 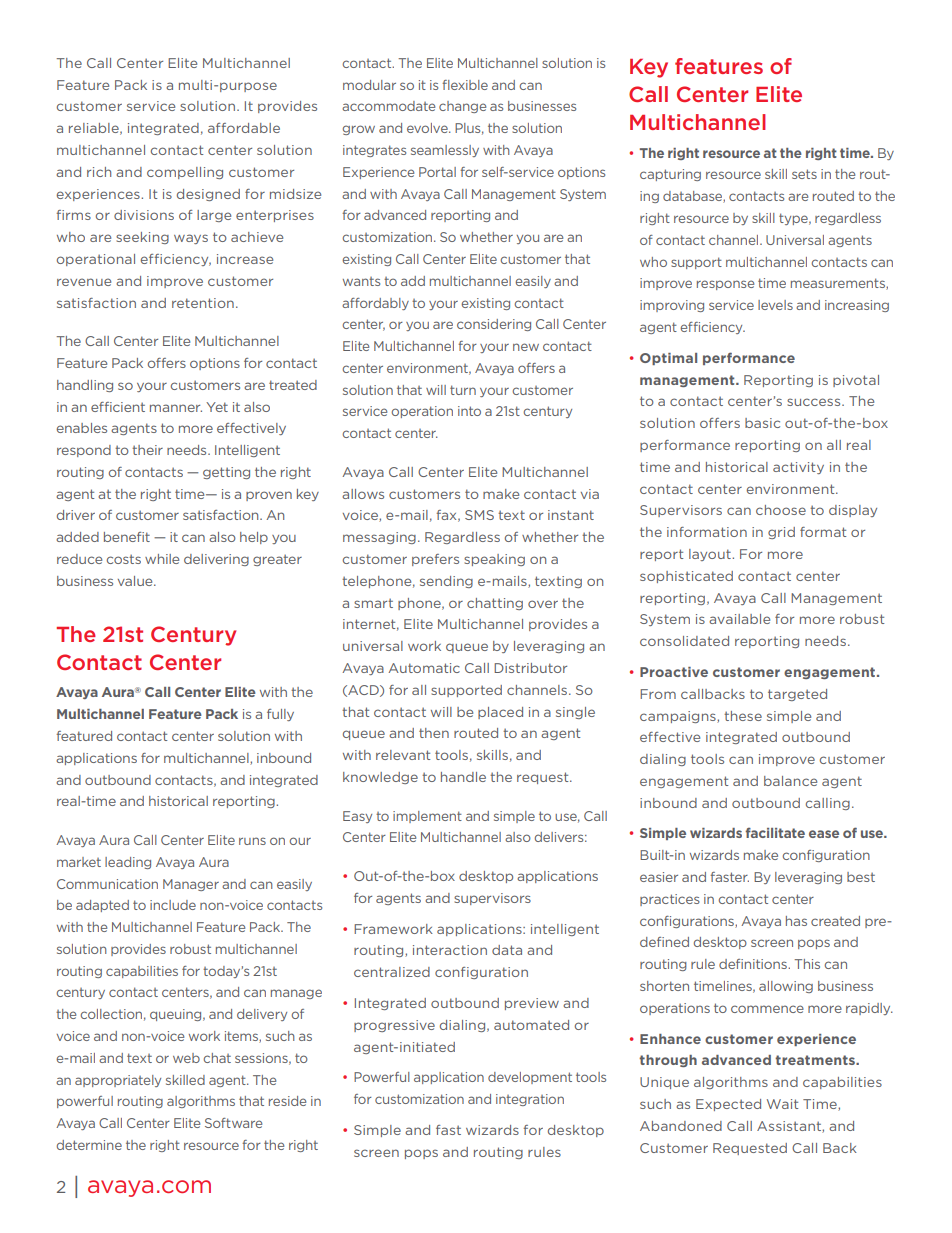 What do you see at coordinates (136, 581) in the document?
I see `value` at bounding box center [136, 581].
